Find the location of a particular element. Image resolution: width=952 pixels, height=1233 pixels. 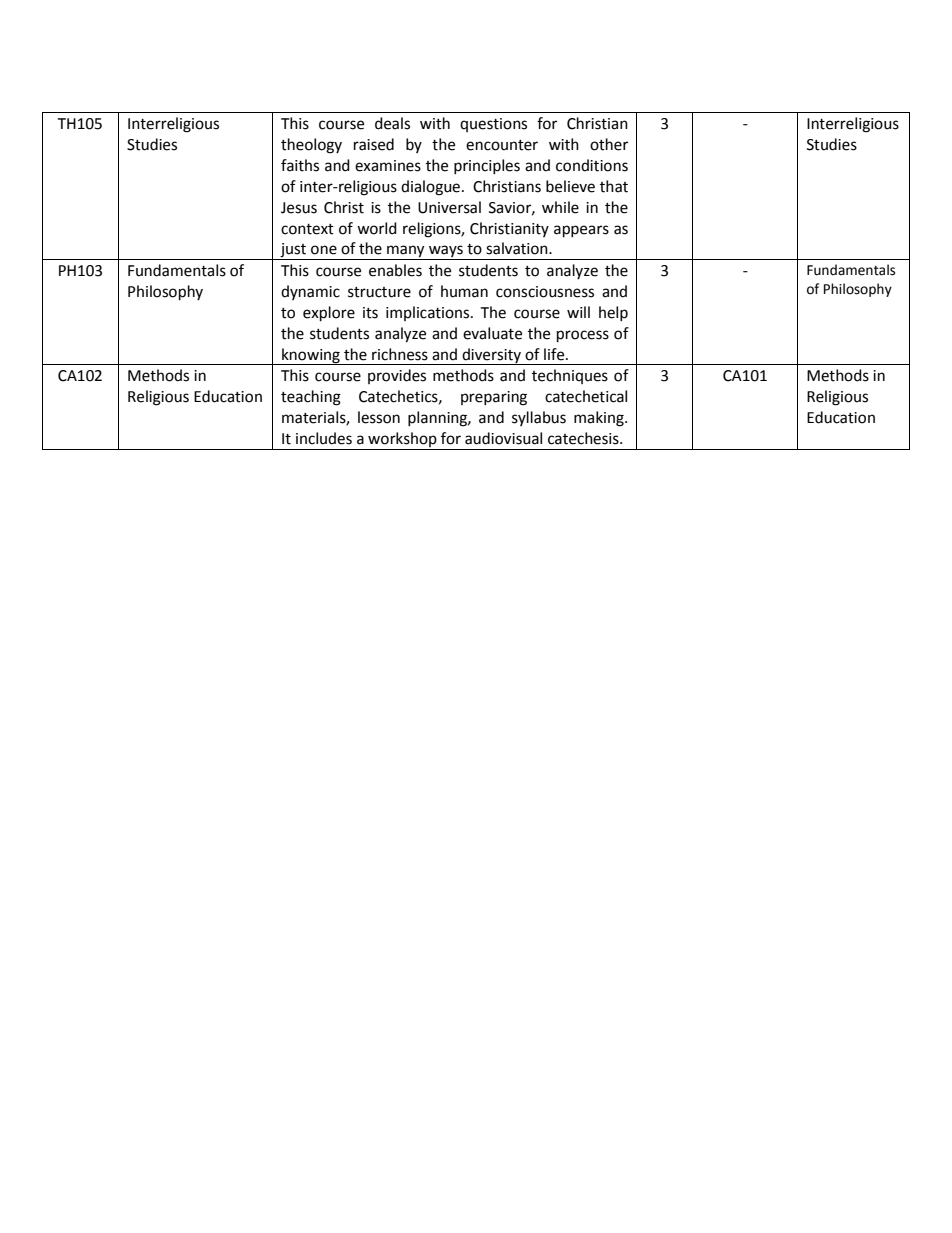

other is located at coordinates (609, 144).
